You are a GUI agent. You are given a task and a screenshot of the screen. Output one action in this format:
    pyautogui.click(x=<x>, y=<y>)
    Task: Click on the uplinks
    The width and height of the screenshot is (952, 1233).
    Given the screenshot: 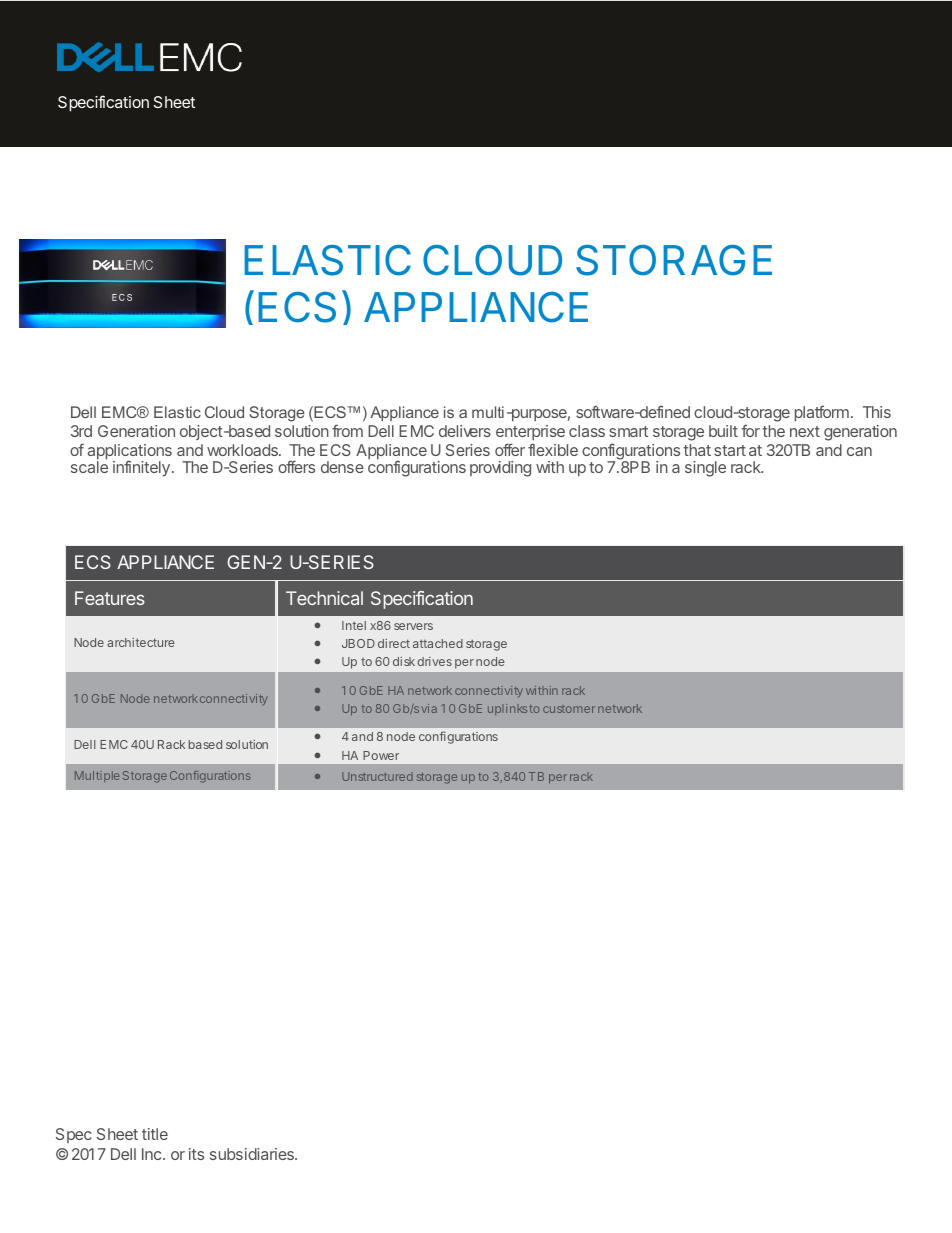 What is the action you would take?
    pyautogui.click(x=507, y=709)
